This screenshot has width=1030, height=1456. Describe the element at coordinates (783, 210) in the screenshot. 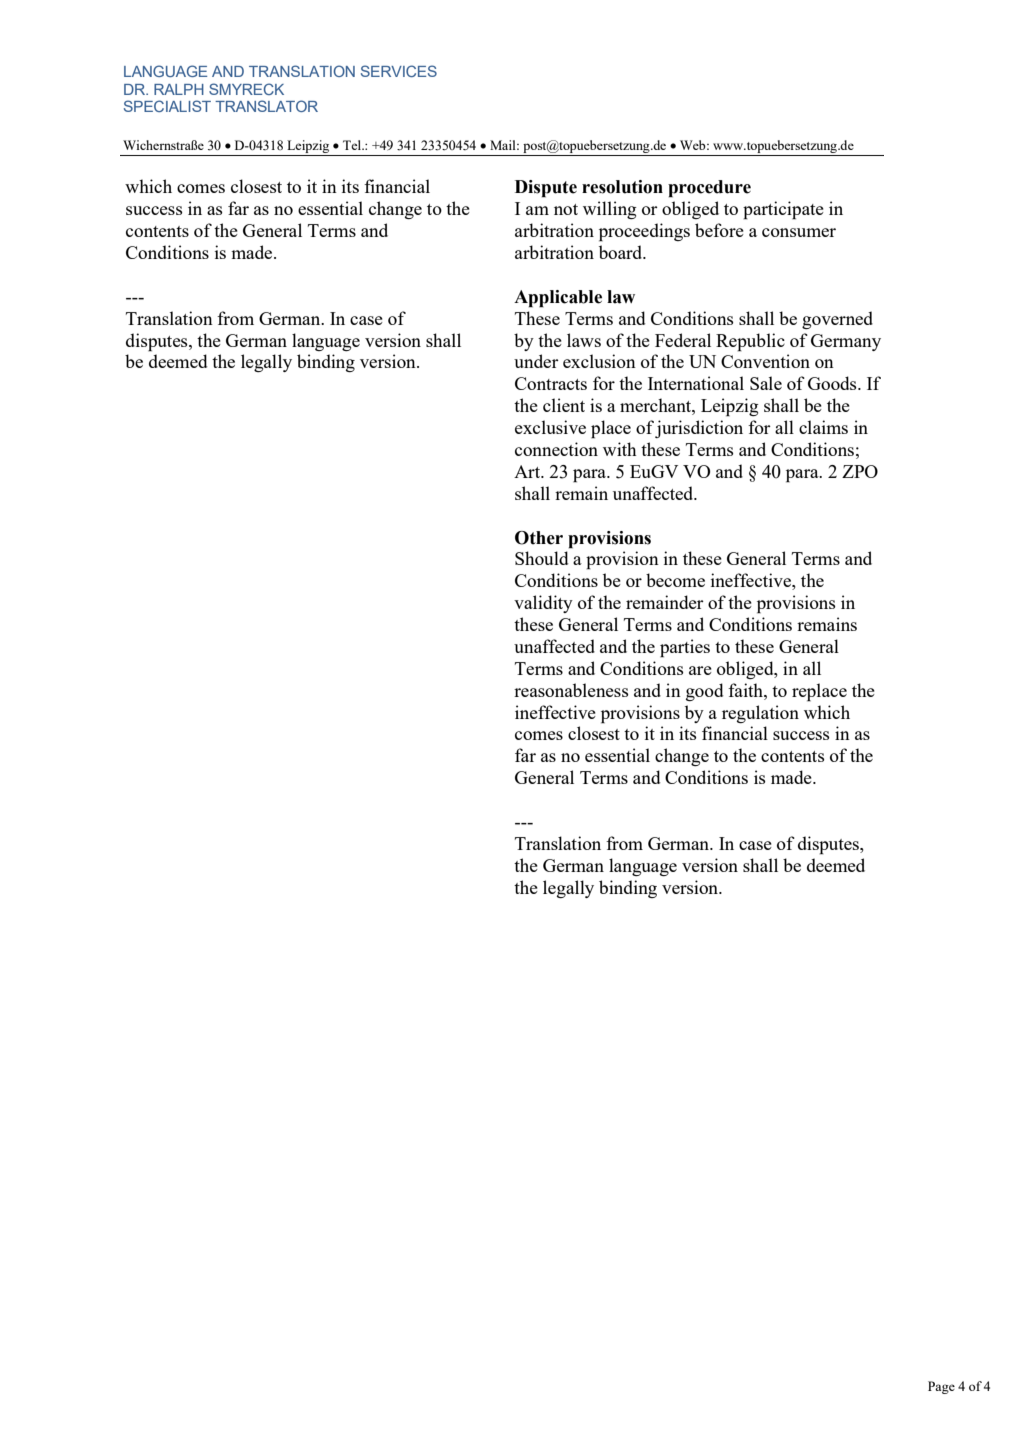

I see `participate` at that location.
